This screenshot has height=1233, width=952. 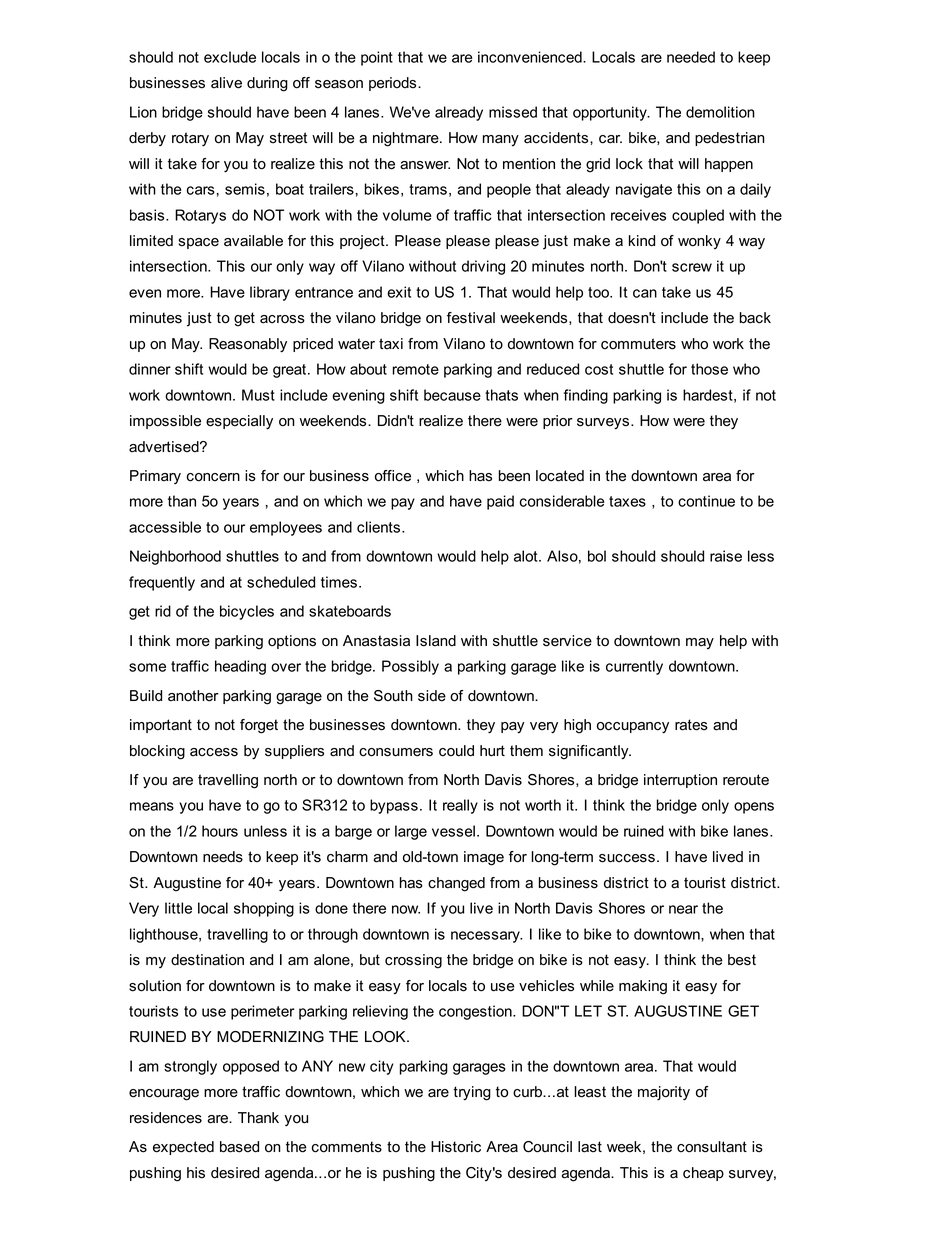 What do you see at coordinates (706, 501) in the screenshot?
I see `continue` at bounding box center [706, 501].
